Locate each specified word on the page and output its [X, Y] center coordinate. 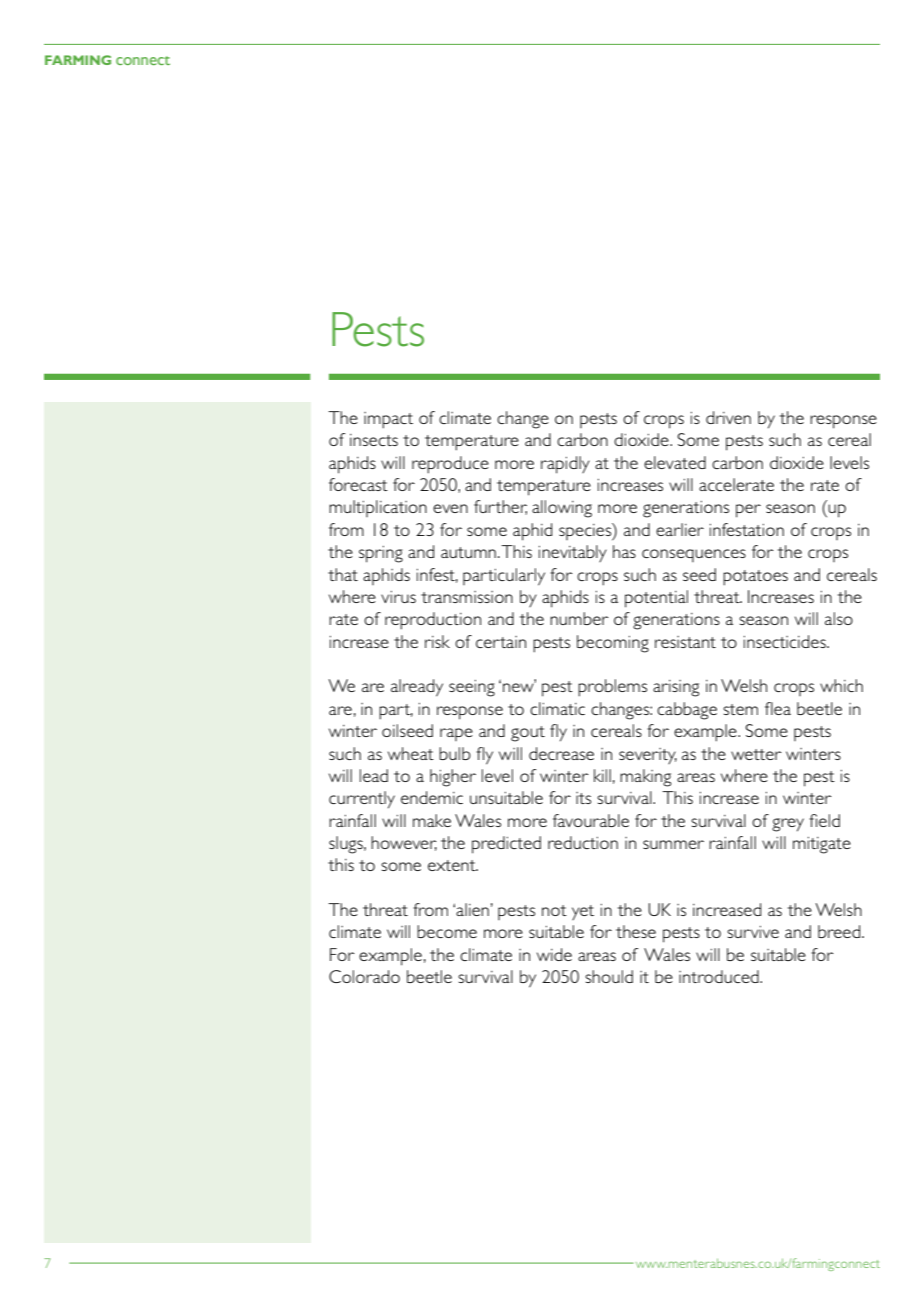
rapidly [565, 465]
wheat [411, 753]
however [404, 843]
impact [388, 420]
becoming [613, 644]
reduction [583, 842]
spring [381, 554]
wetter [756, 754]
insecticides [786, 641]
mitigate [822, 845]
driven [728, 417]
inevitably [573, 553]
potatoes [755, 578]
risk [437, 641]
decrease [561, 753]
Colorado [364, 976]
